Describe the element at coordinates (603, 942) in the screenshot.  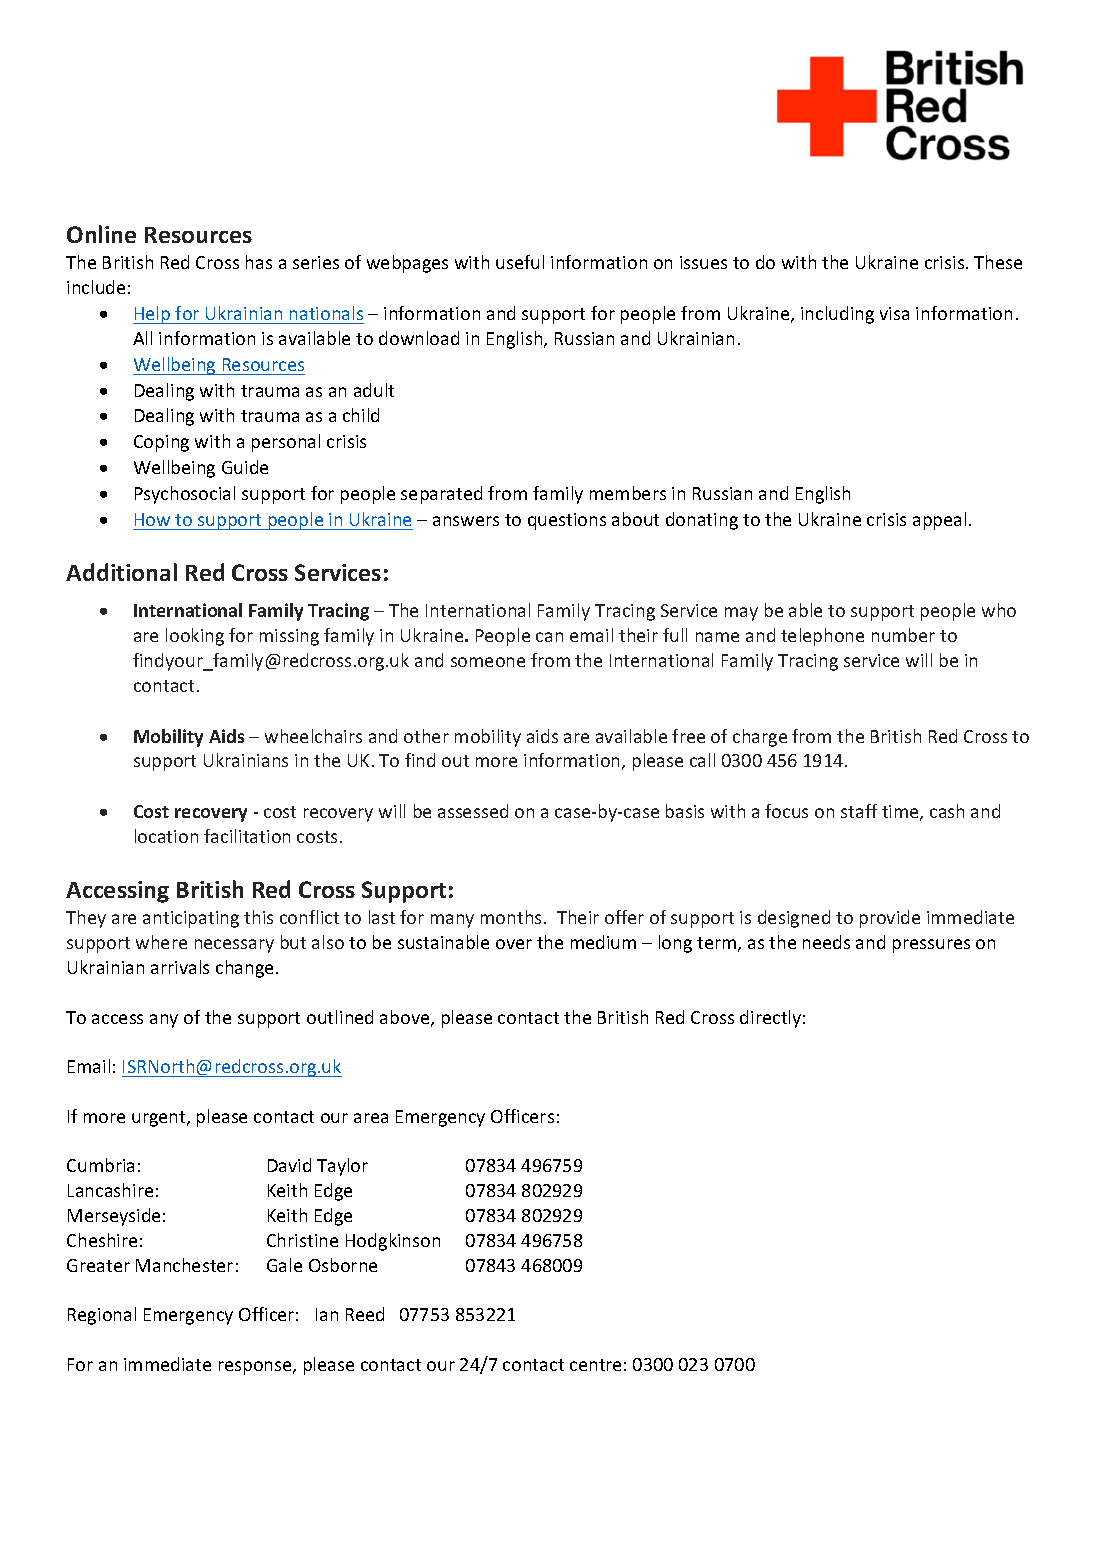
I see `medium` at that location.
